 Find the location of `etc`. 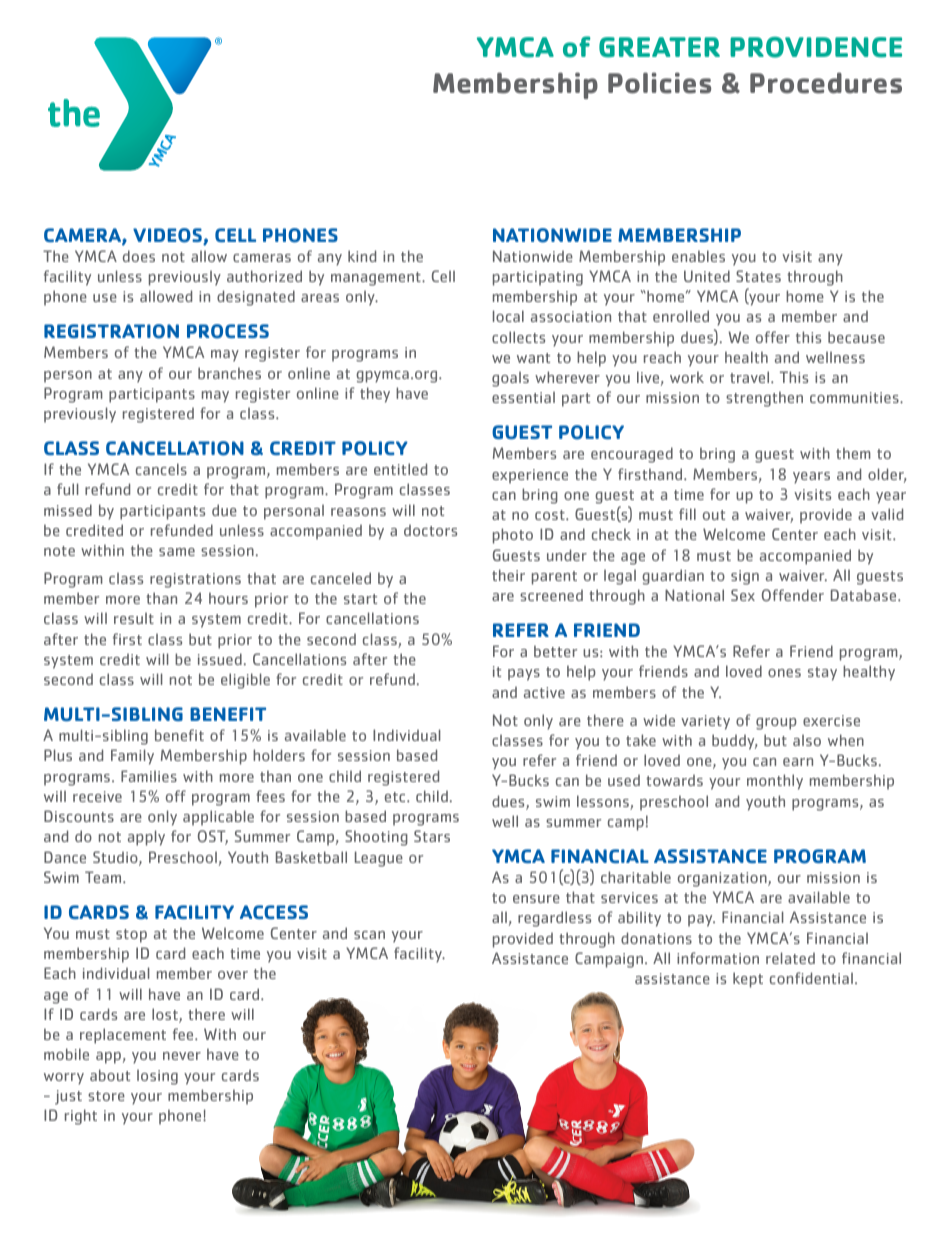

etc is located at coordinates (396, 797).
